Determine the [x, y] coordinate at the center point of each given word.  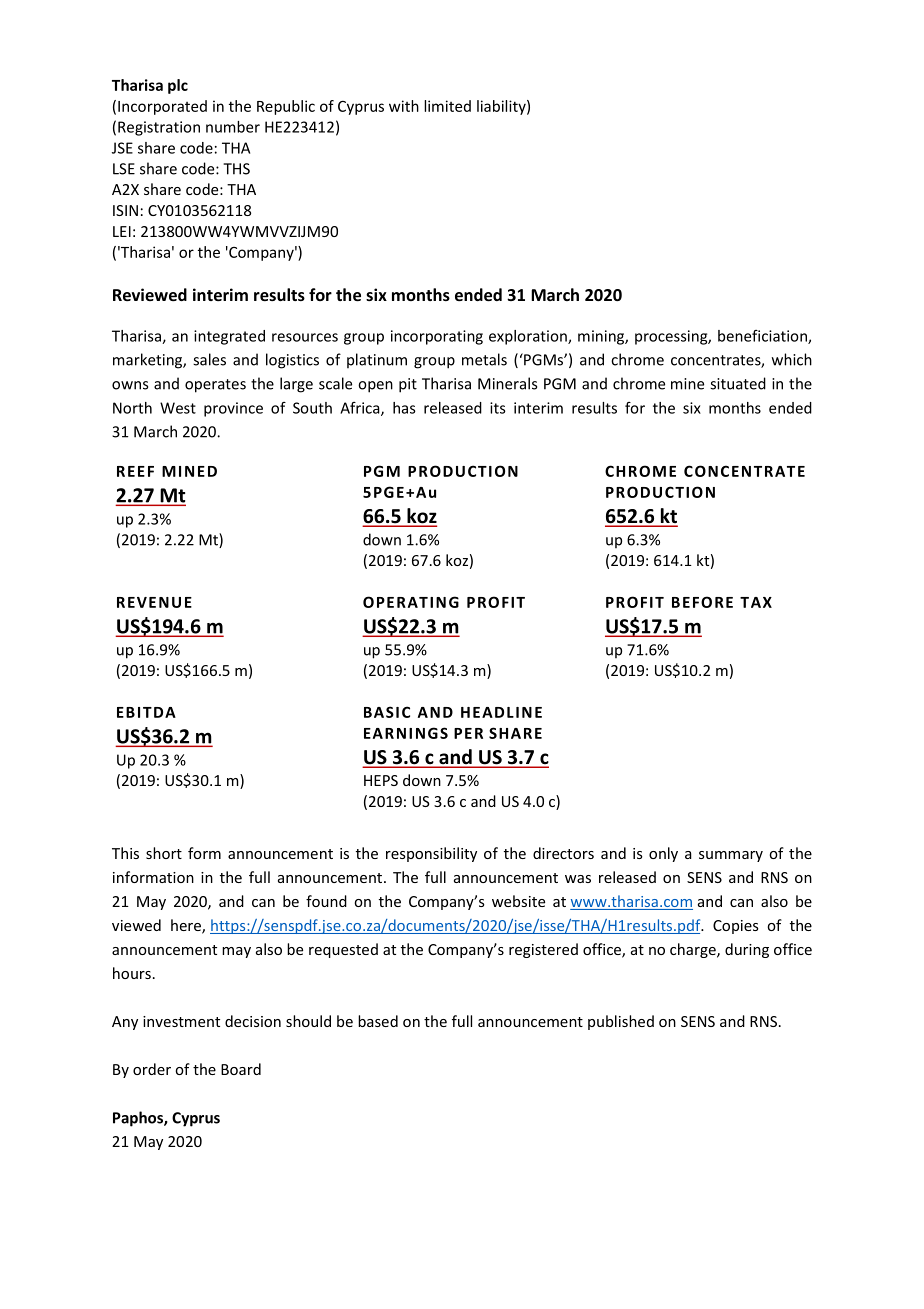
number [233, 127]
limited [447, 106]
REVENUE [154, 602]
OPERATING [411, 602]
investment [181, 1021]
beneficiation [763, 337]
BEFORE [702, 602]
